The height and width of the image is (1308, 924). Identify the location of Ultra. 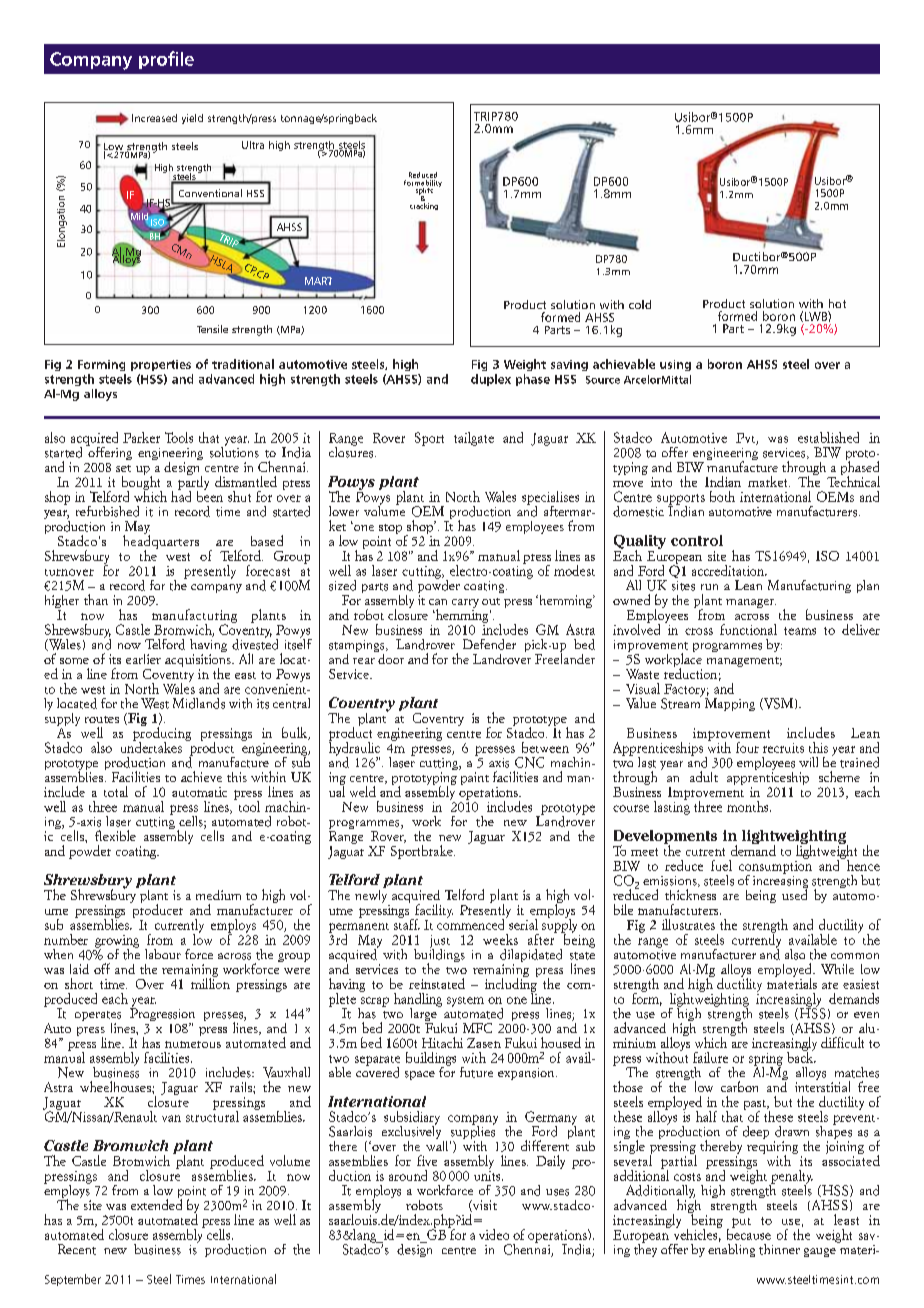
(253, 145).
